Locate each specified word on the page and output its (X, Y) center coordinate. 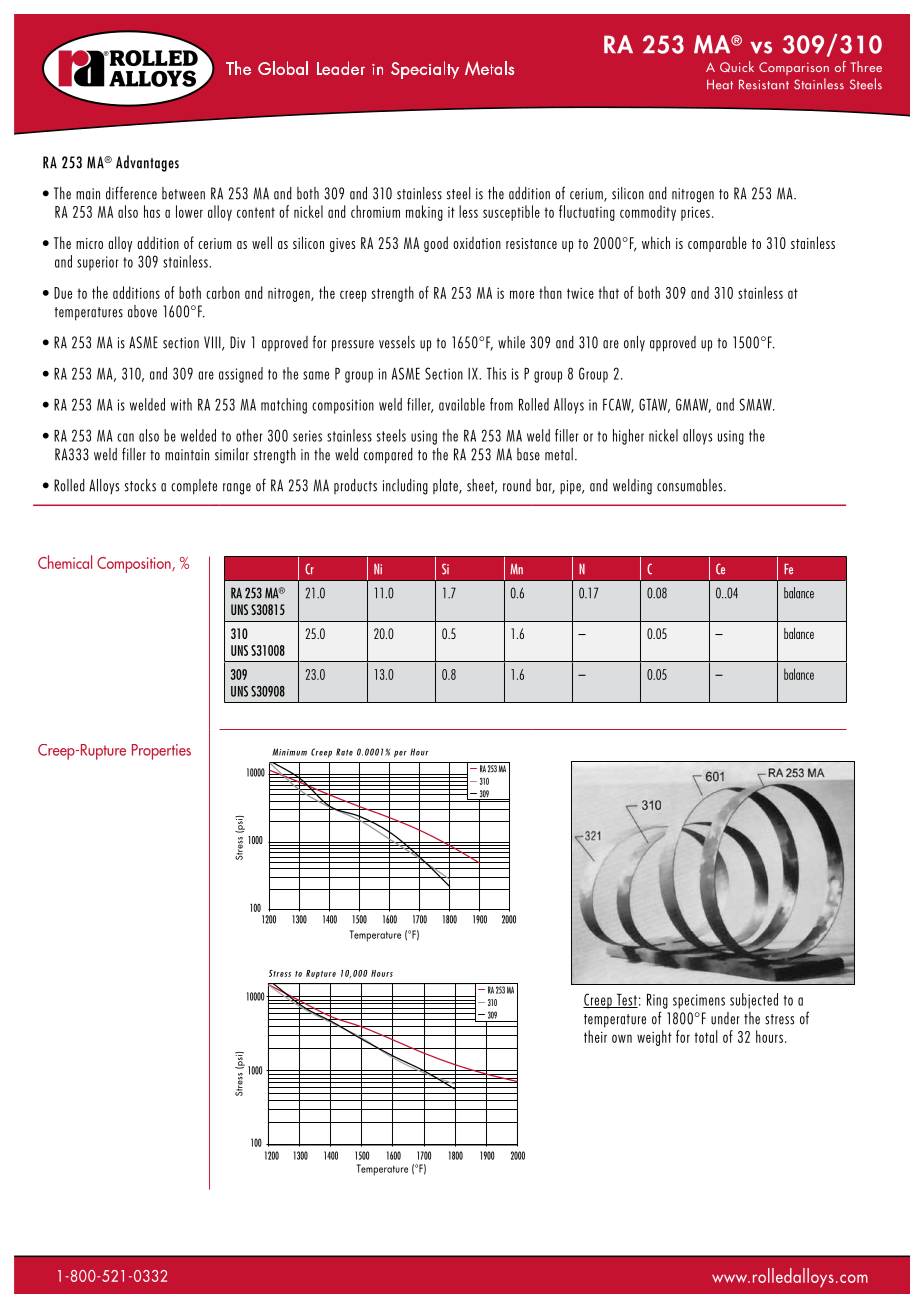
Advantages (147, 163)
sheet (482, 486)
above (142, 311)
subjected (754, 1001)
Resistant (764, 84)
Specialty (425, 70)
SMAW (756, 404)
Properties (161, 752)
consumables (691, 485)
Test (626, 1000)
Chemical (65, 562)
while (511, 342)
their (595, 1036)
